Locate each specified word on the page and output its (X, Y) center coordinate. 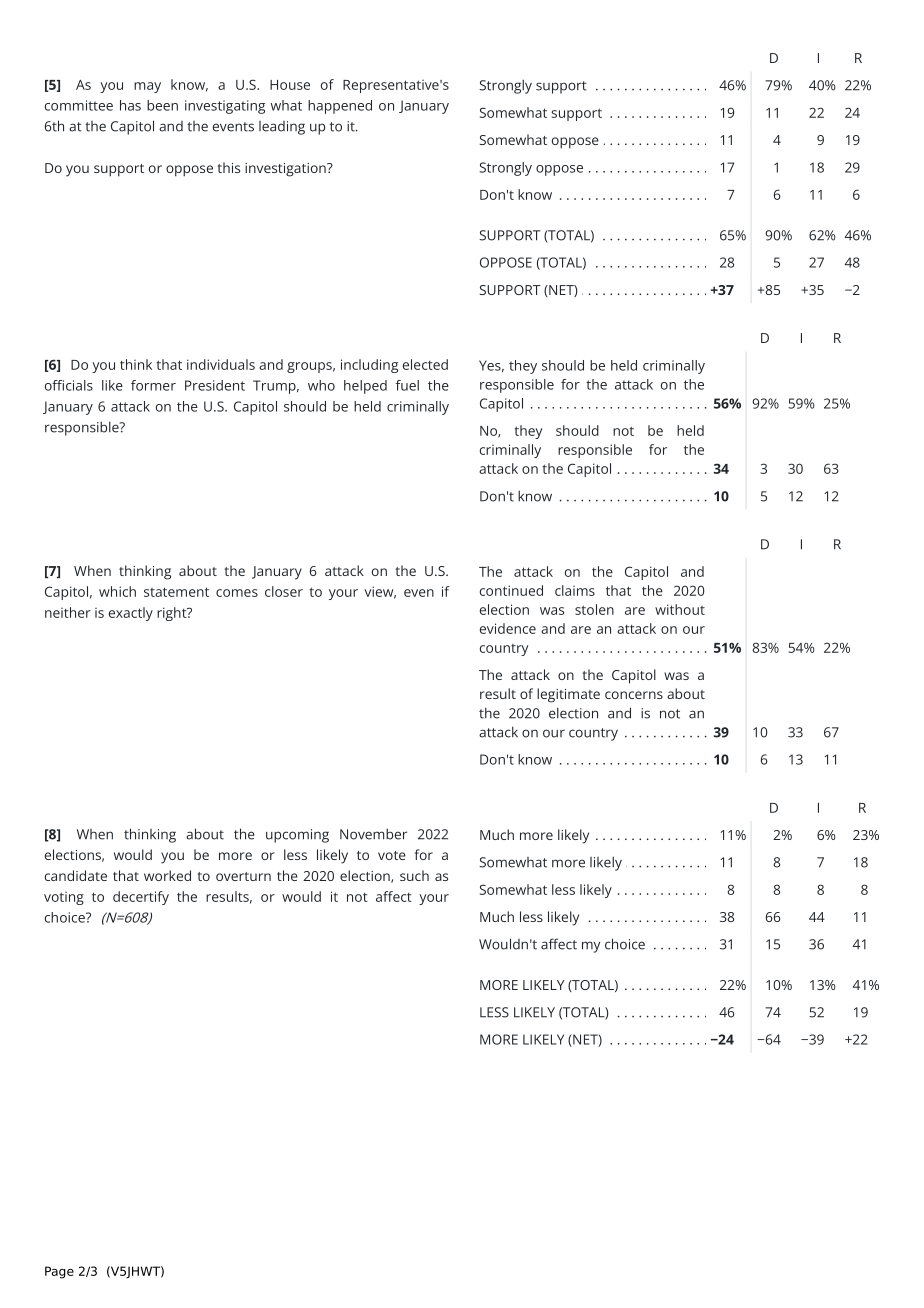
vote (392, 855)
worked (167, 875)
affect (559, 944)
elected (425, 364)
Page (59, 1272)
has (130, 105)
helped (365, 387)
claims (575, 590)
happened (340, 107)
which (117, 591)
